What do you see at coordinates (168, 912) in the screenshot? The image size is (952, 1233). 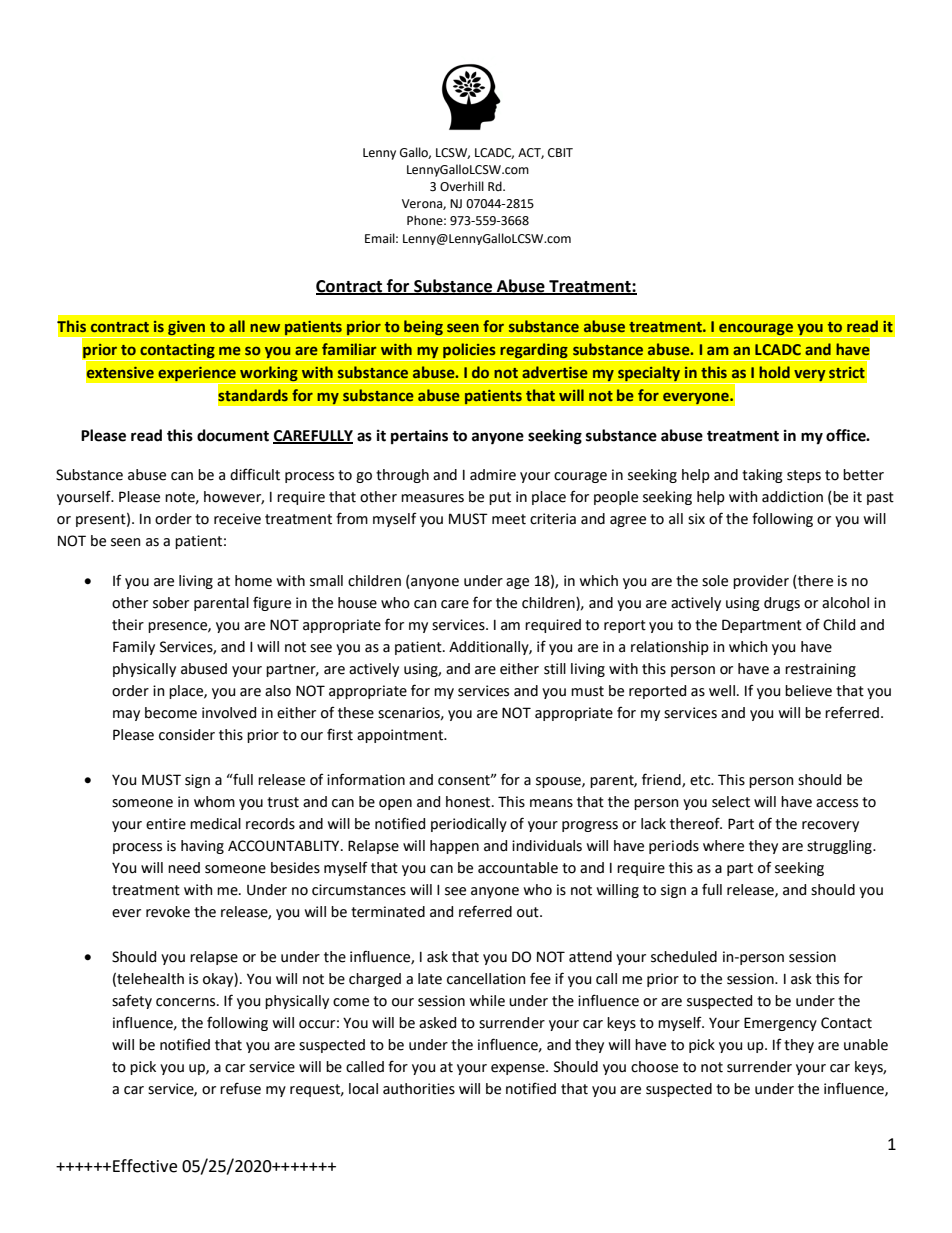 I see `revoke` at bounding box center [168, 912].
